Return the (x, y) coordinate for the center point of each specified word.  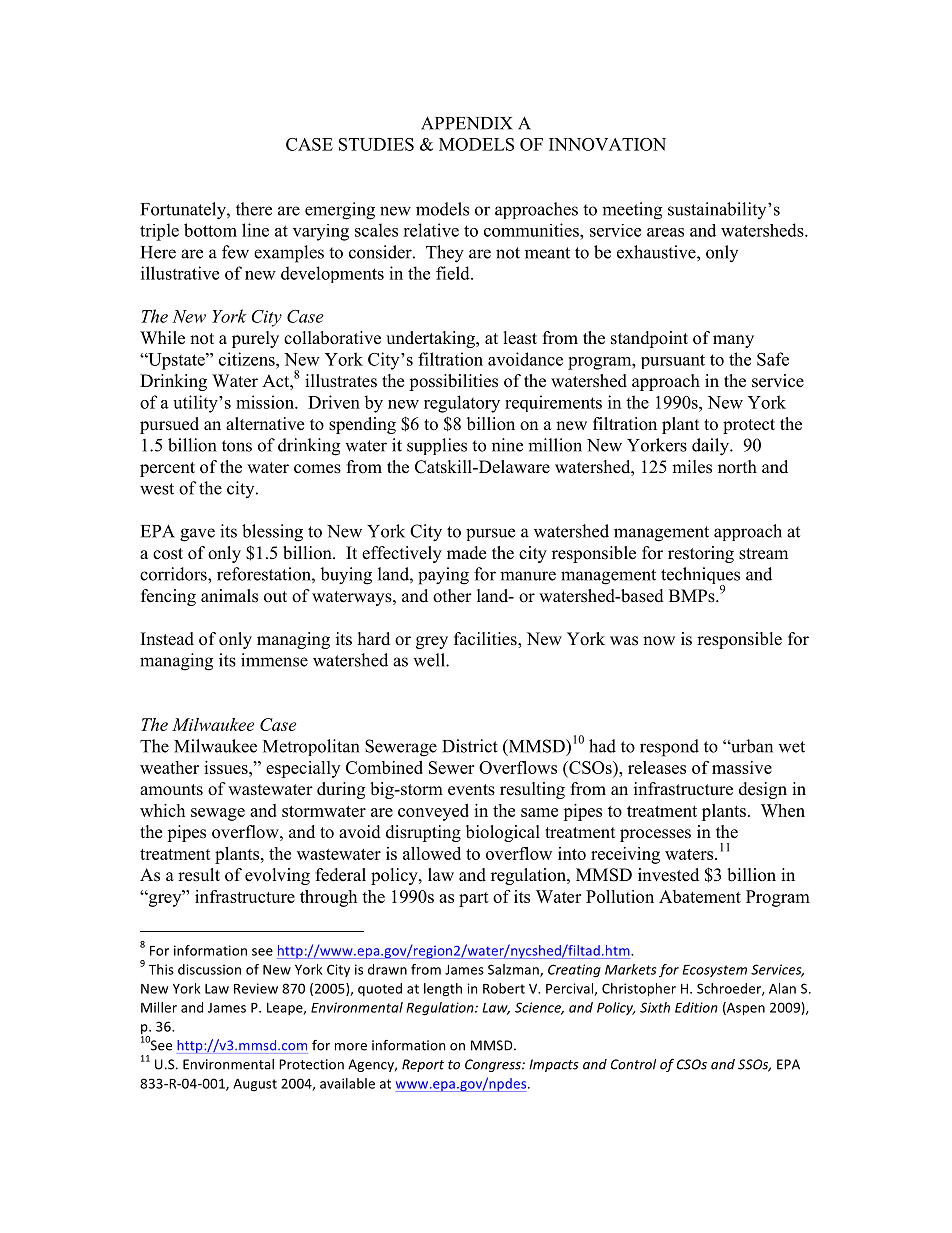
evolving (277, 876)
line (255, 230)
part (474, 899)
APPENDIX (467, 123)
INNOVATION (607, 144)
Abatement (700, 896)
